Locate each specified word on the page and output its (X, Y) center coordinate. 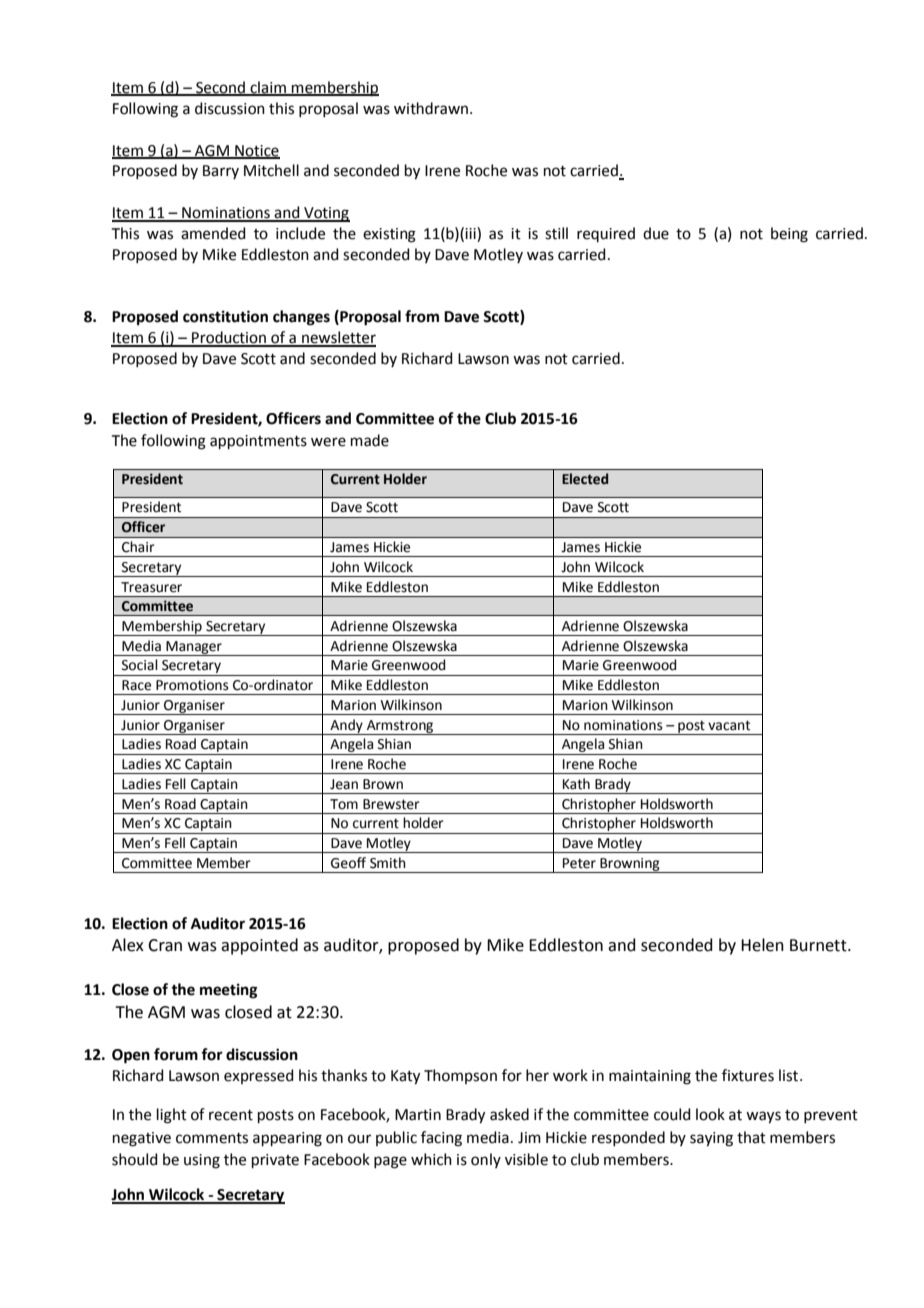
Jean (344, 784)
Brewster (391, 804)
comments (212, 1138)
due (656, 233)
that (751, 1137)
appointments (258, 442)
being (789, 235)
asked (509, 1114)
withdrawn (432, 108)
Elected (585, 479)
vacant (729, 725)
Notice (256, 151)
